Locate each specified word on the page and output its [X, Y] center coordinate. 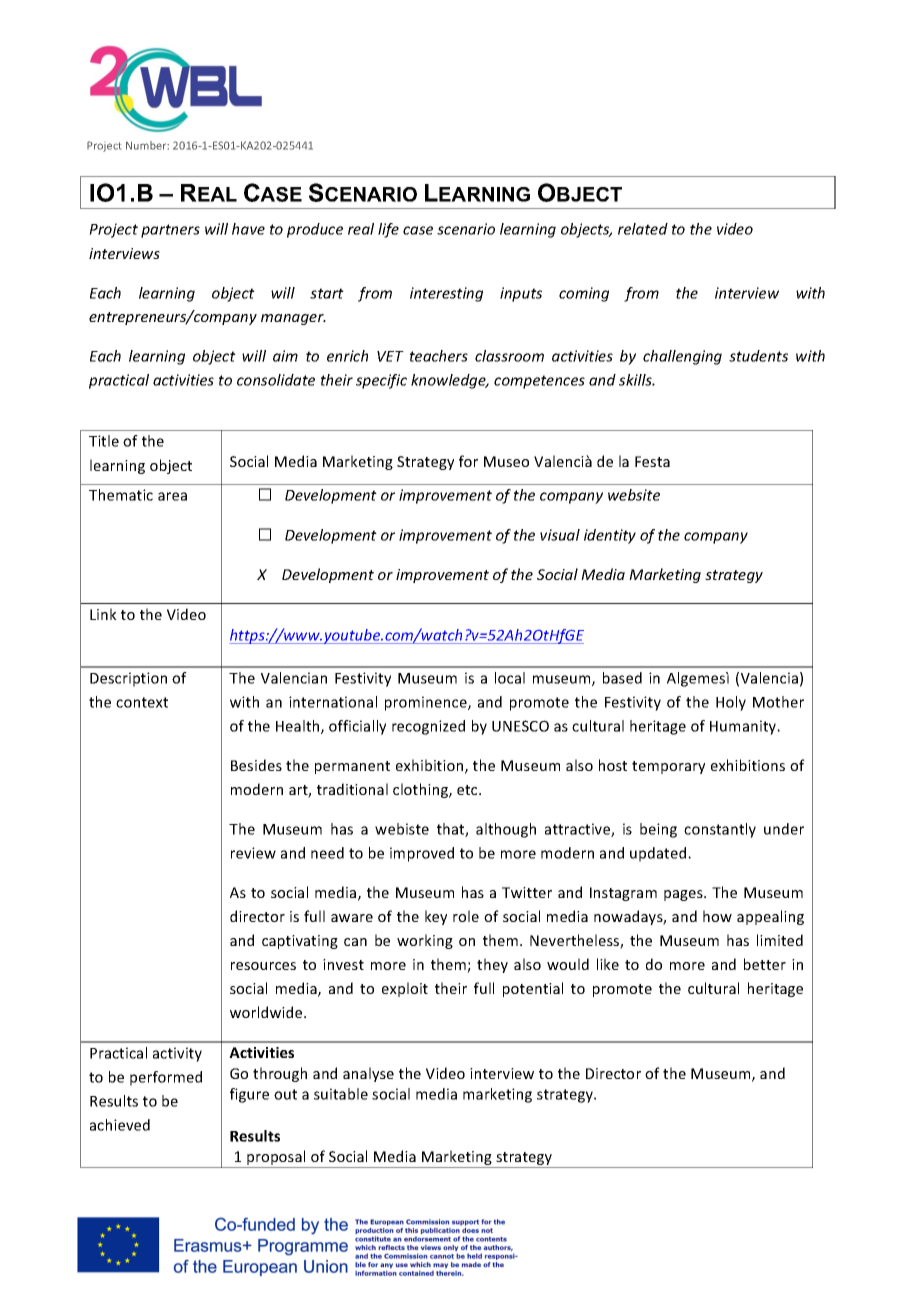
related [643, 229]
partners [170, 231]
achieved [120, 1125]
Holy [731, 703]
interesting [446, 294]
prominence [427, 703]
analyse [368, 1074]
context [142, 702]
